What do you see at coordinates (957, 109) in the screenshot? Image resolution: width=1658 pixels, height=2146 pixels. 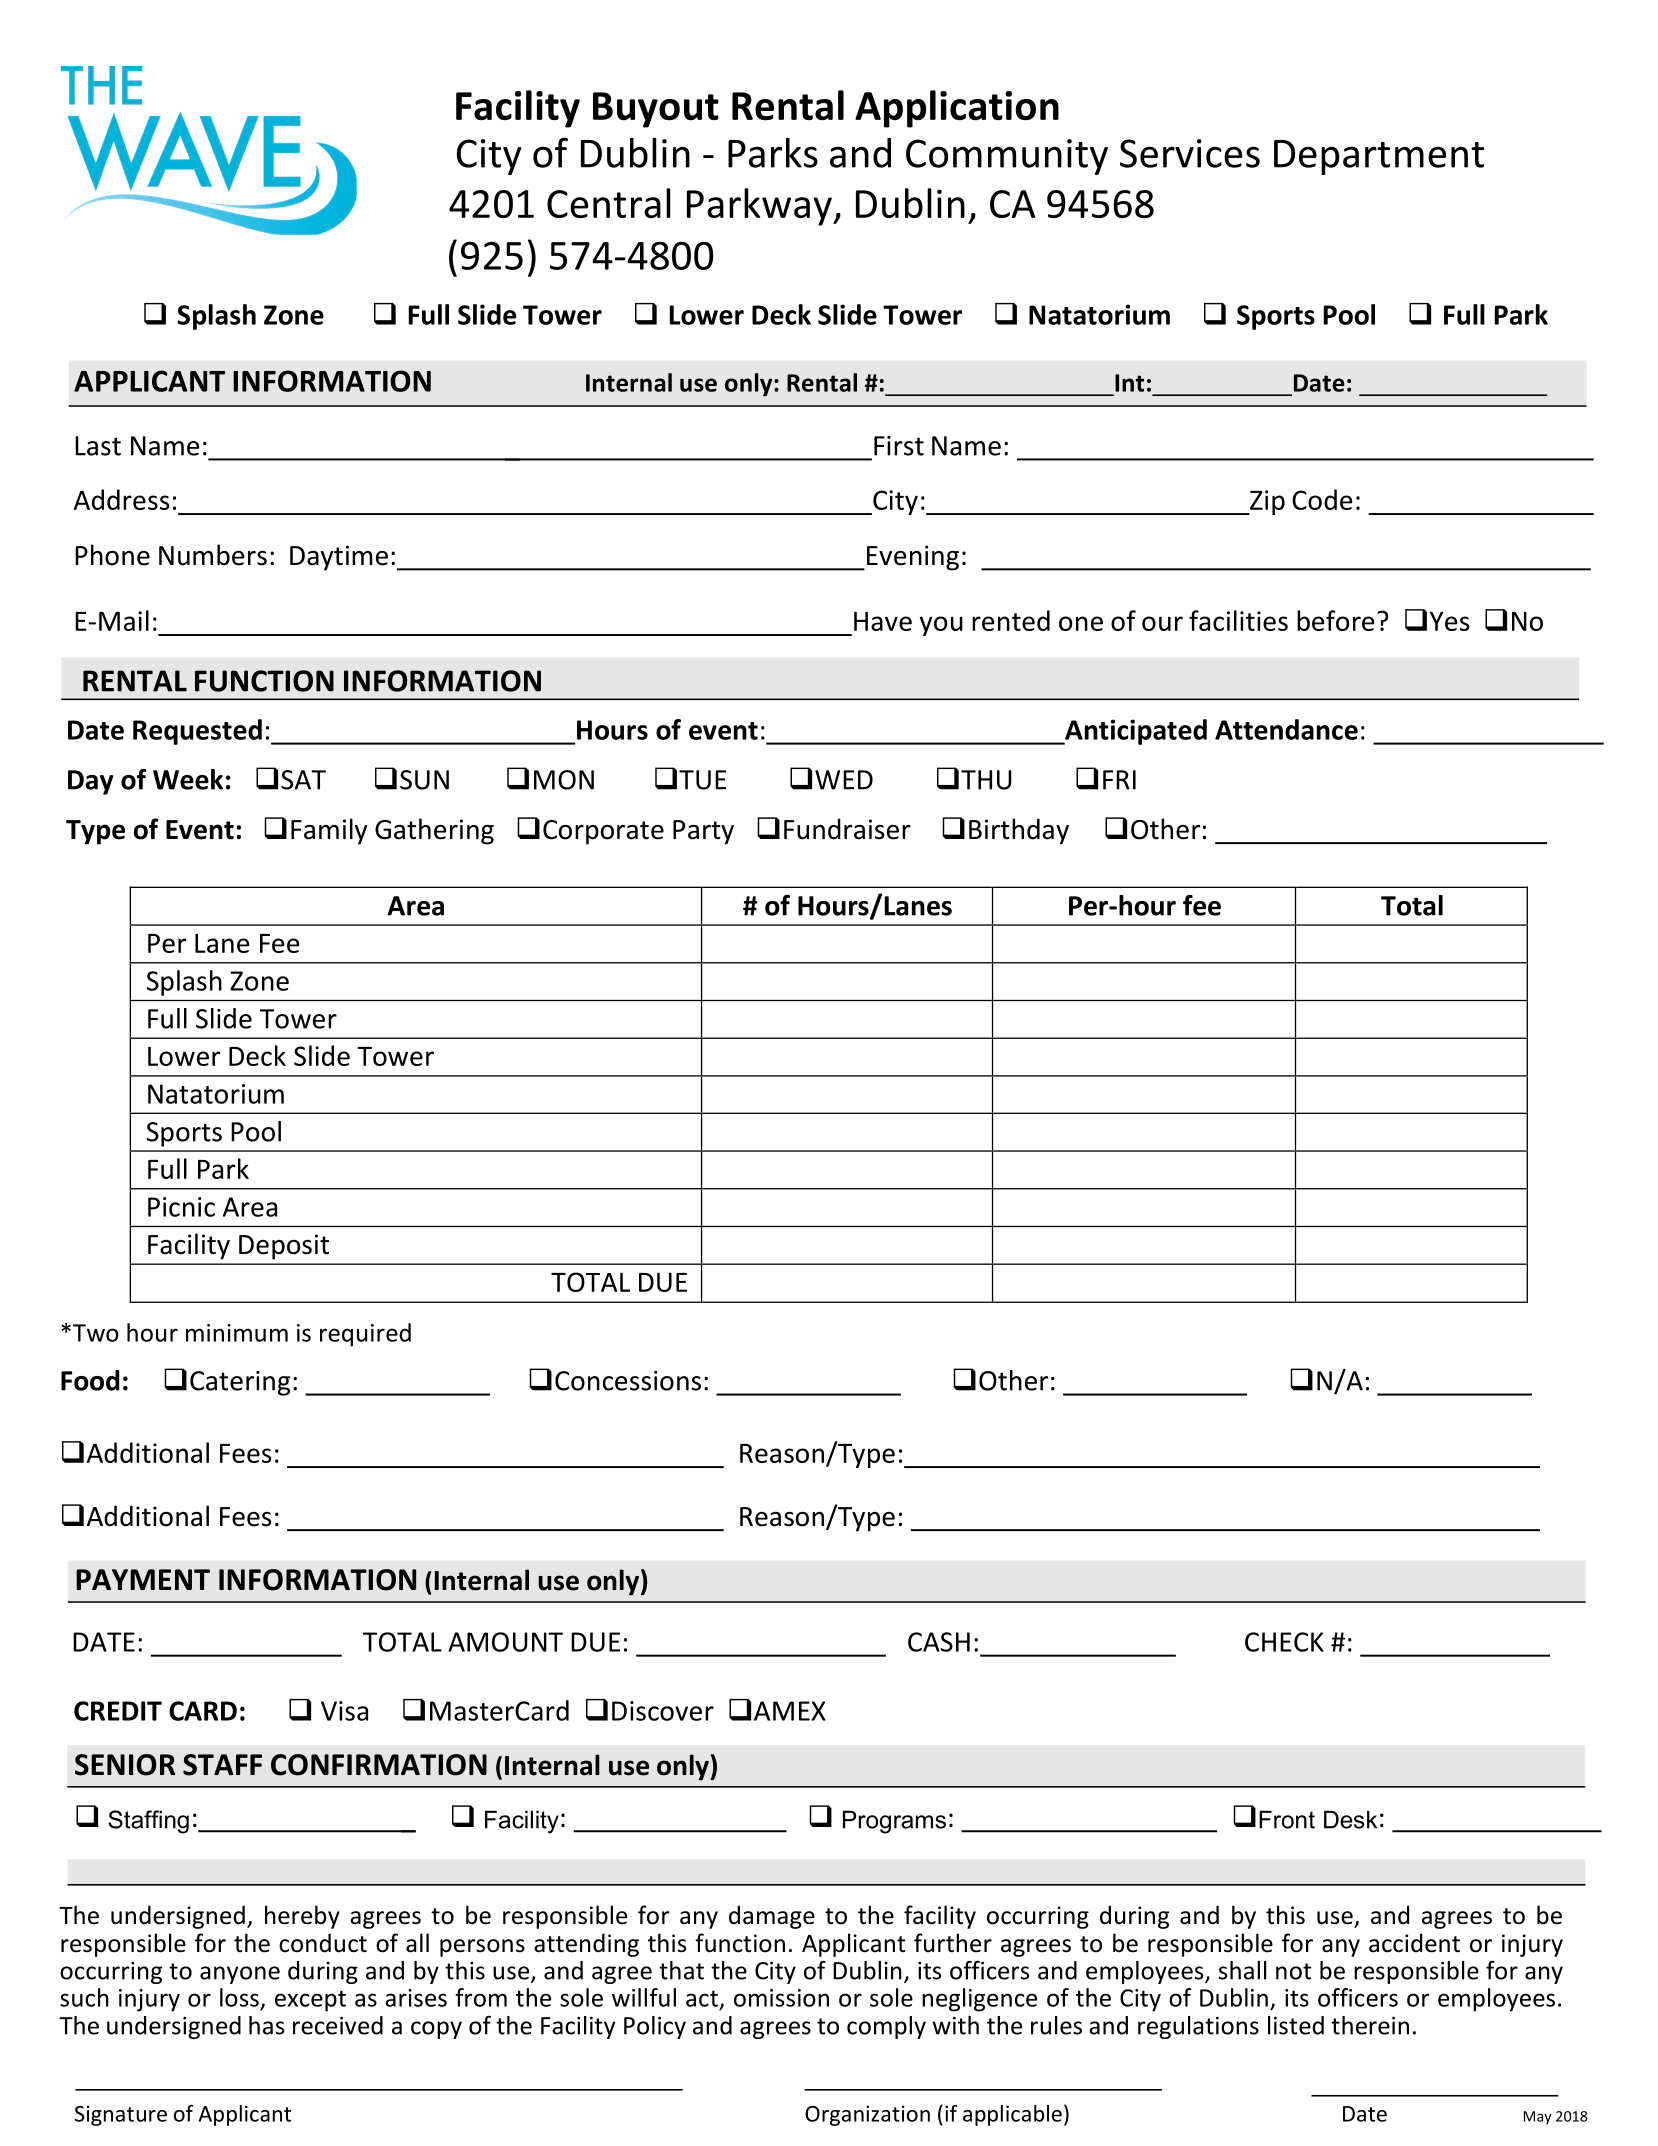 I see `Application` at bounding box center [957, 109].
